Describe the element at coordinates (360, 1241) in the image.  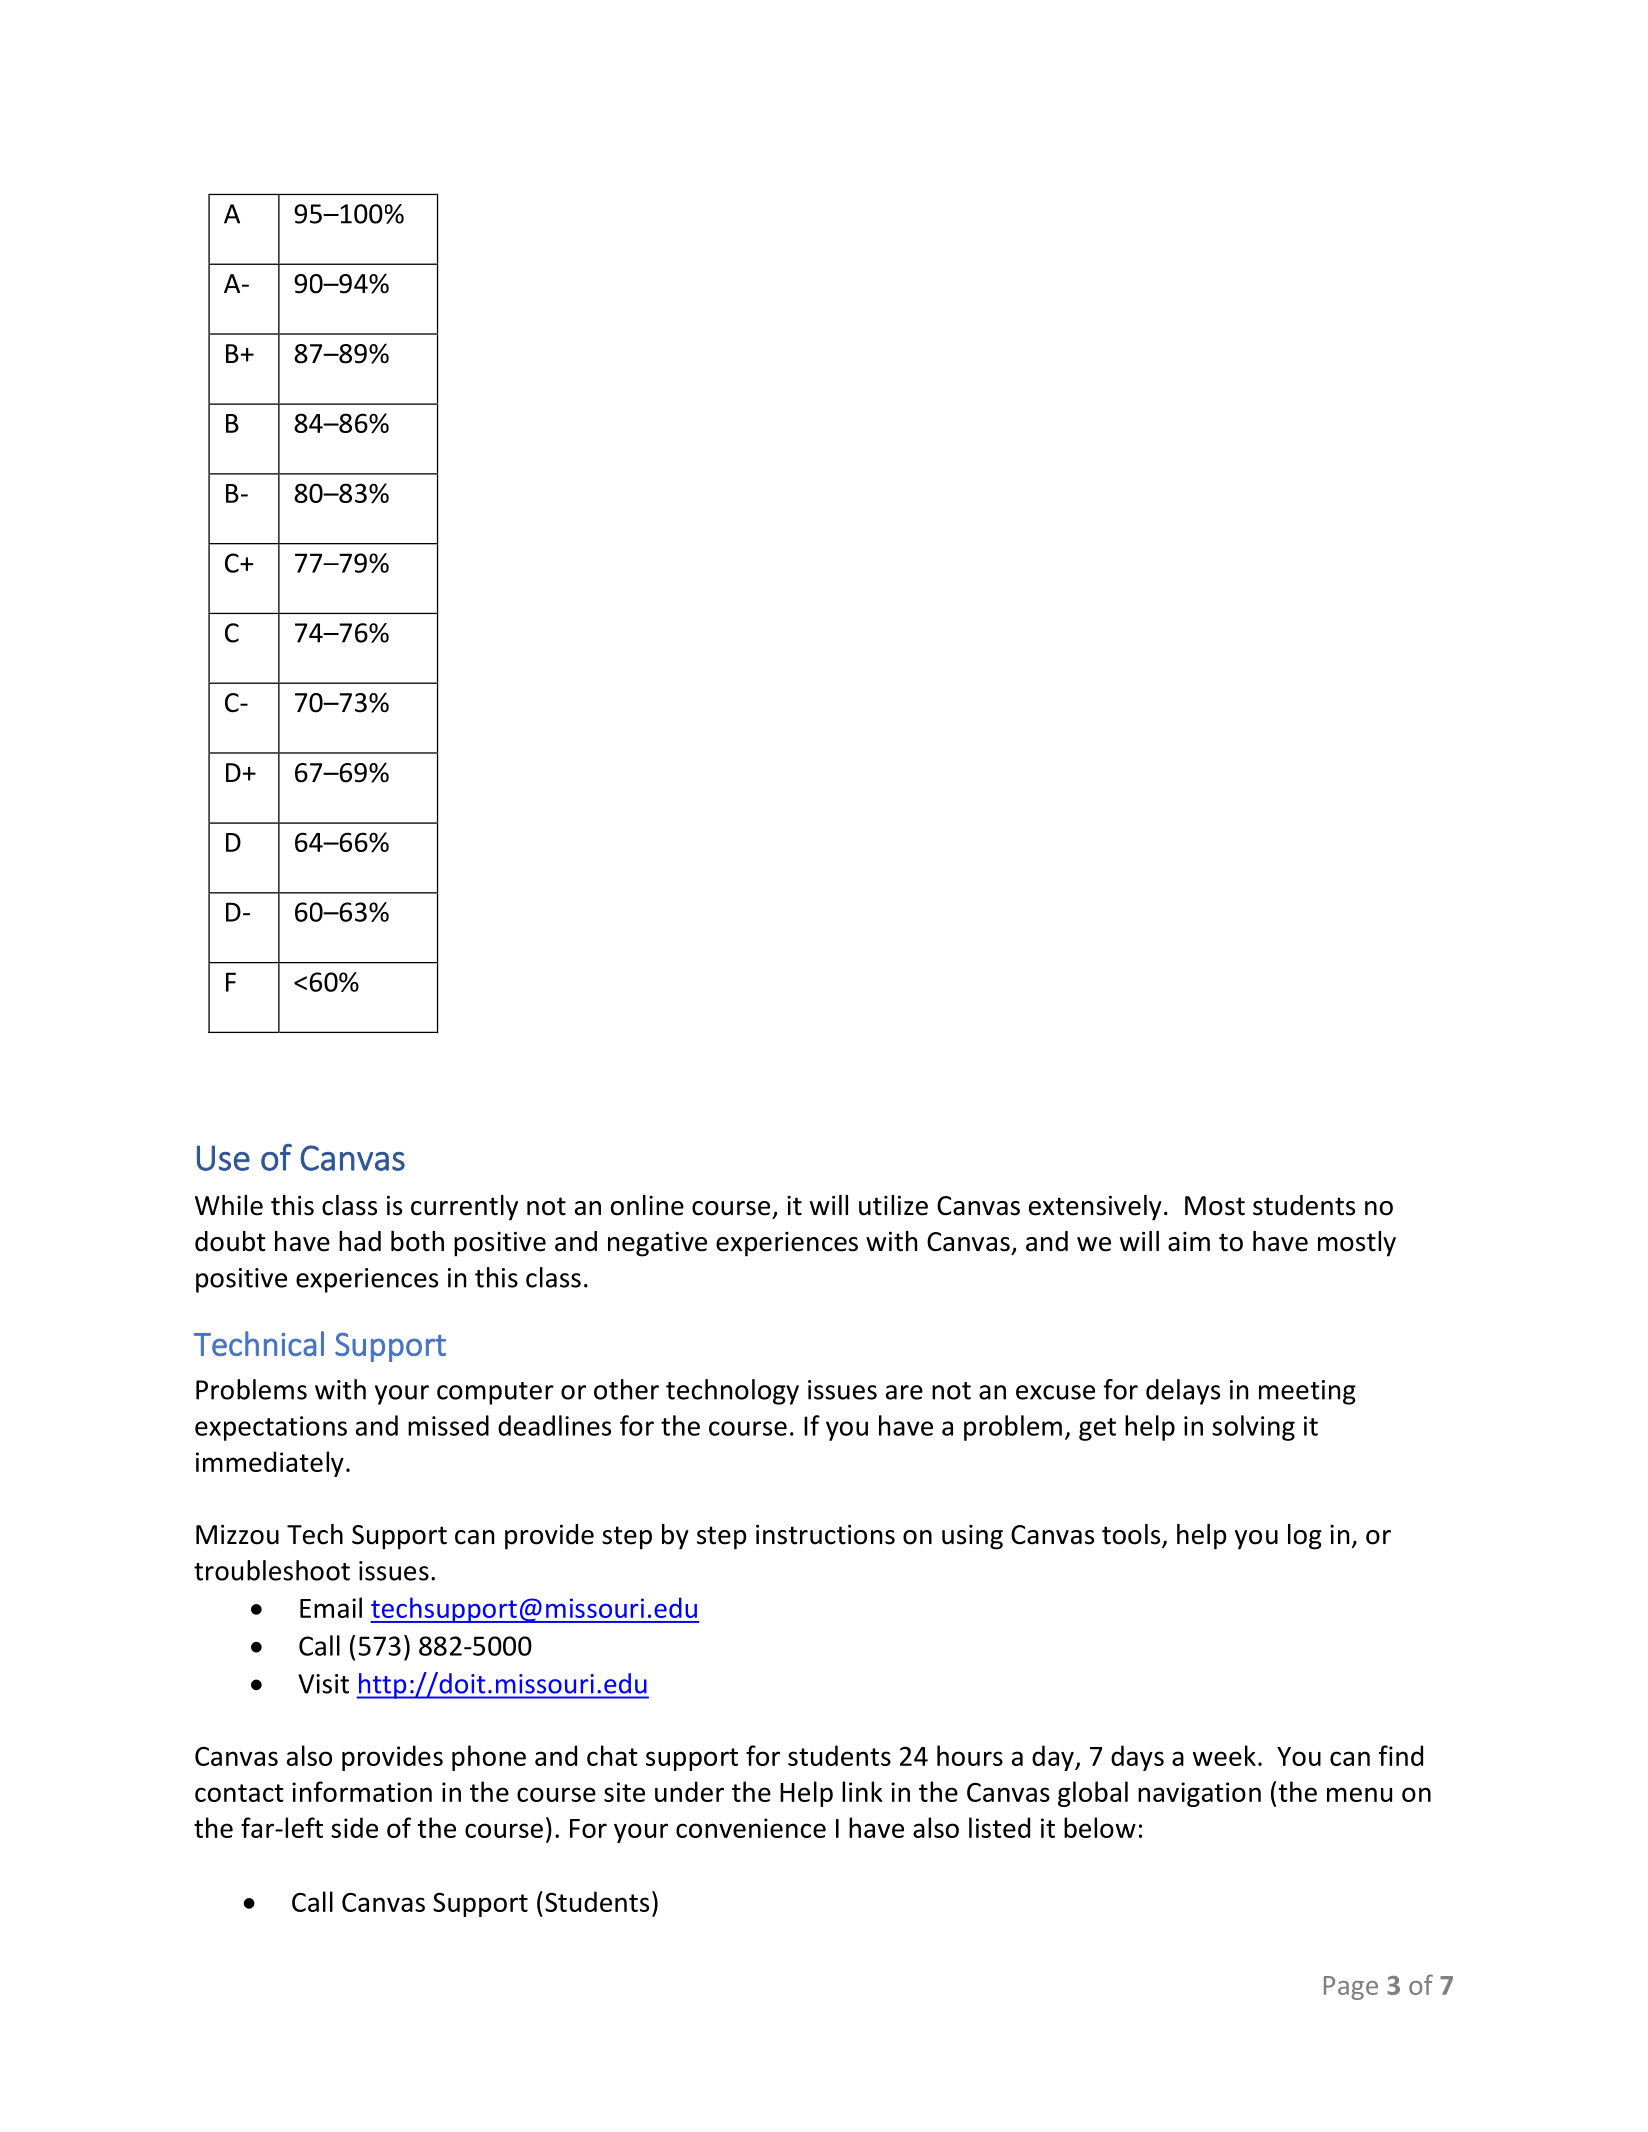
I see `had` at that location.
